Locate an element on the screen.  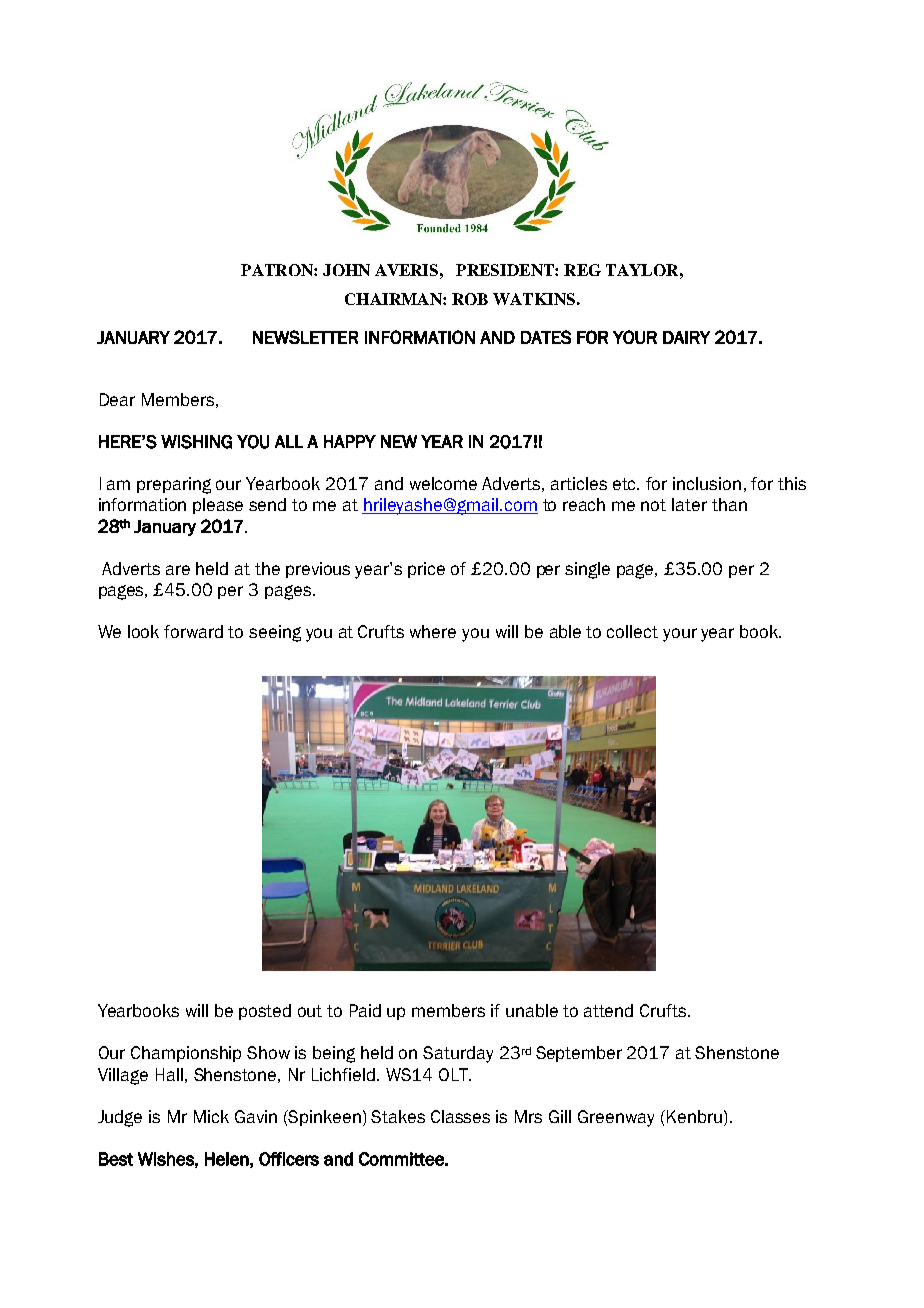
than is located at coordinates (729, 504).
